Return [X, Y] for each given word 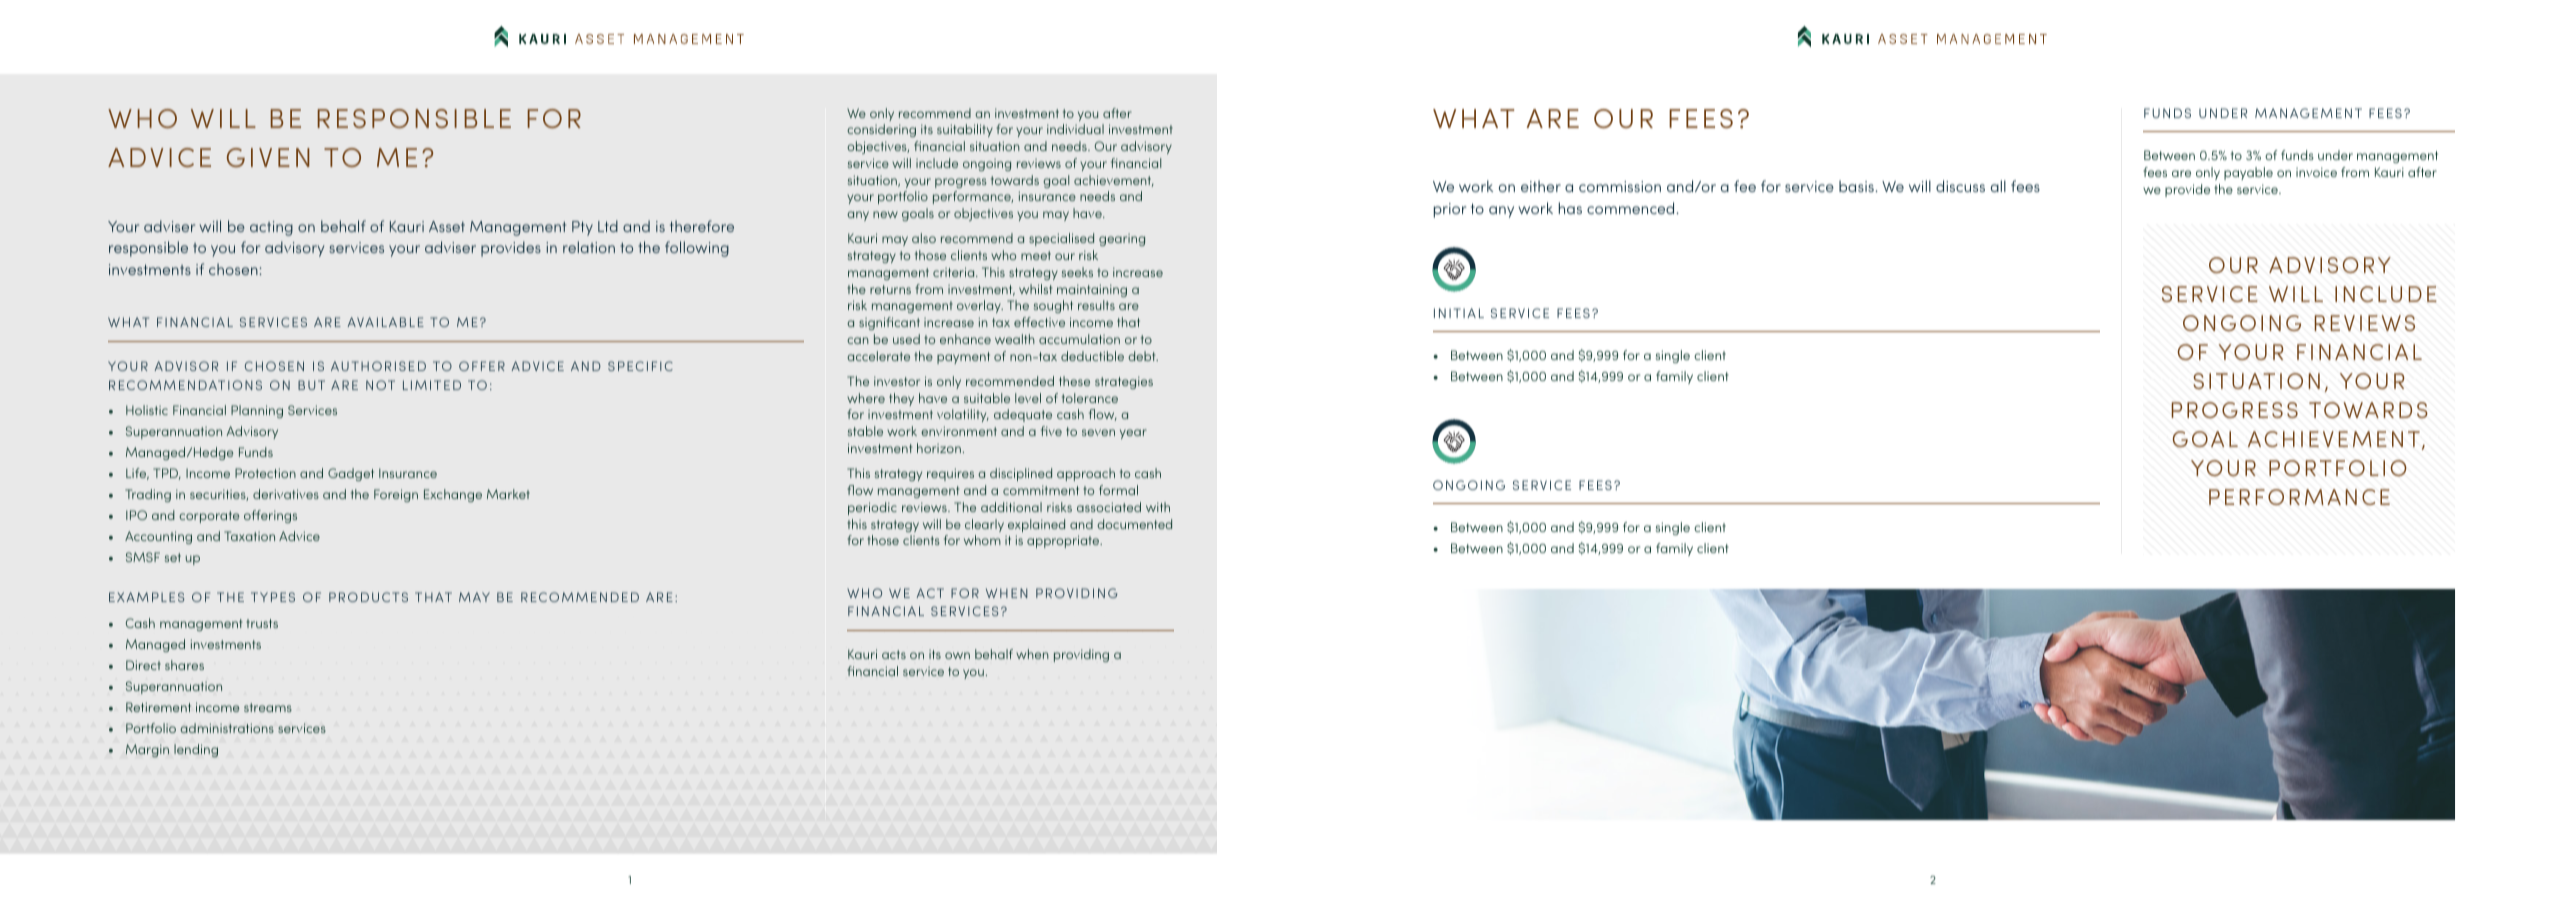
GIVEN [268, 157]
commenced [1632, 208]
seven [1098, 432]
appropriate [1064, 541]
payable [2248, 173]
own [957, 655]
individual [1075, 129]
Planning [257, 411]
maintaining [1092, 290]
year [1133, 434]
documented [1134, 524]
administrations [227, 728]
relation [589, 247]
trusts [262, 623]
